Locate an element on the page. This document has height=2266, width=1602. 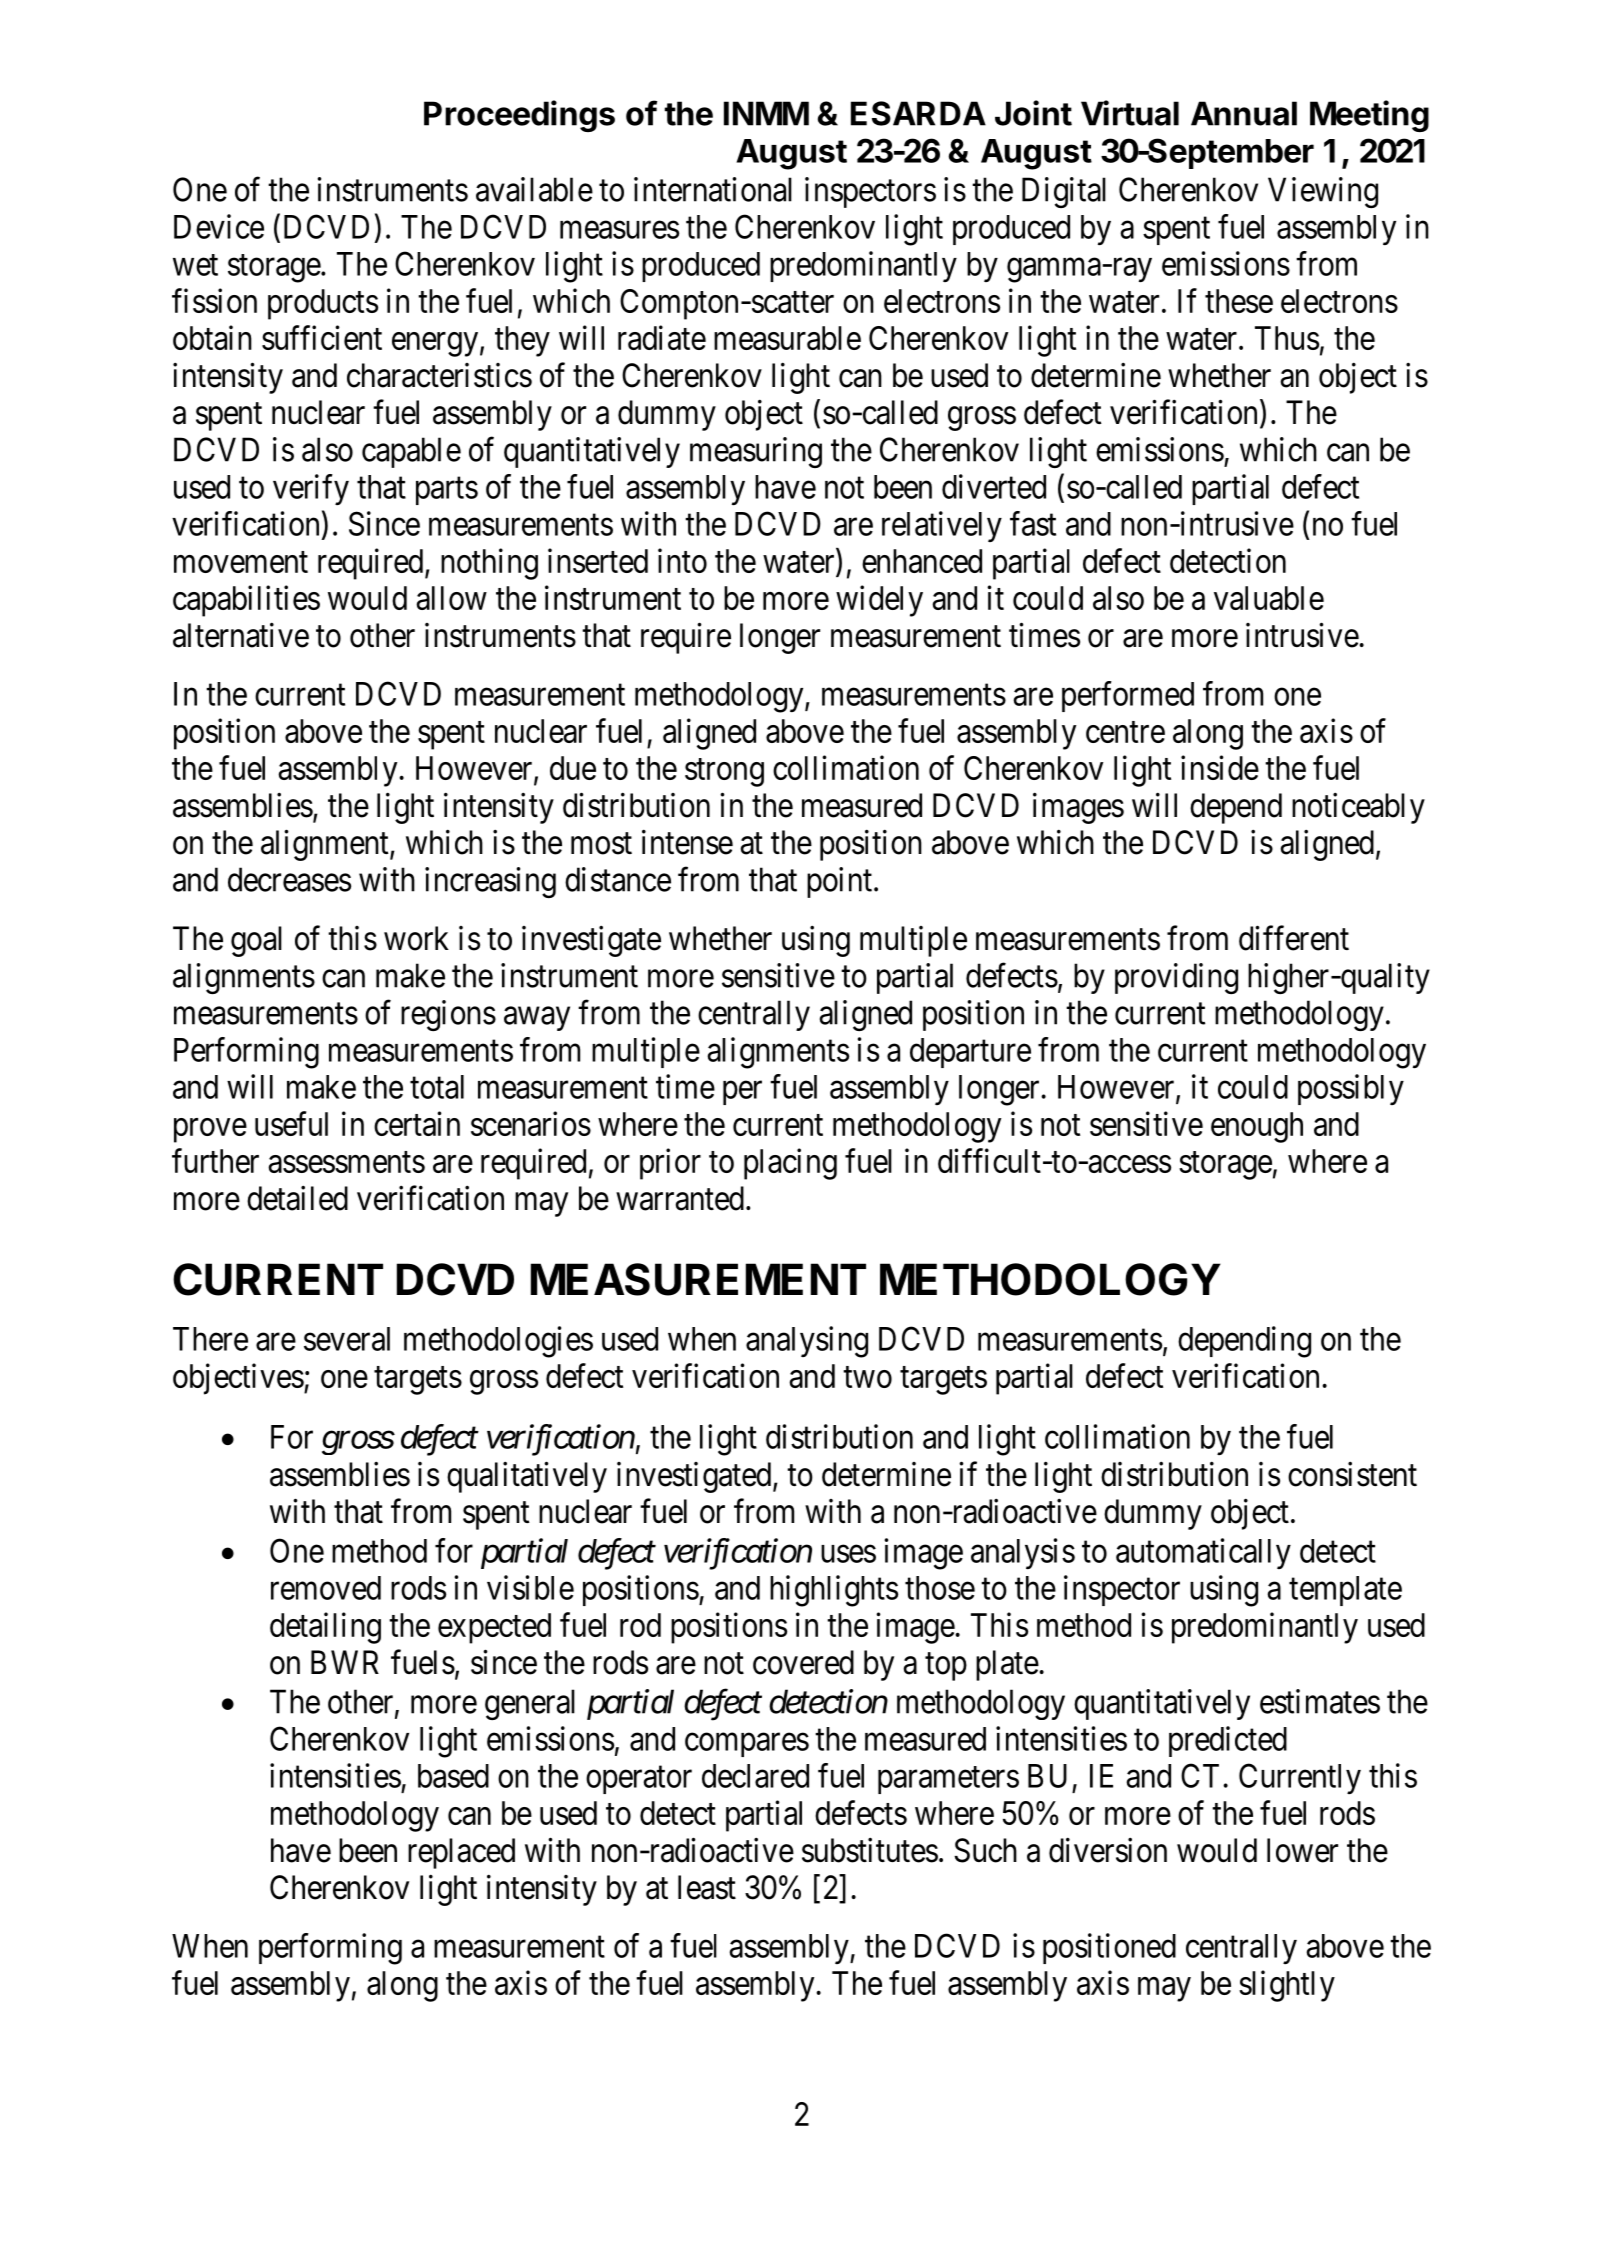
goal is located at coordinates (256, 941).
